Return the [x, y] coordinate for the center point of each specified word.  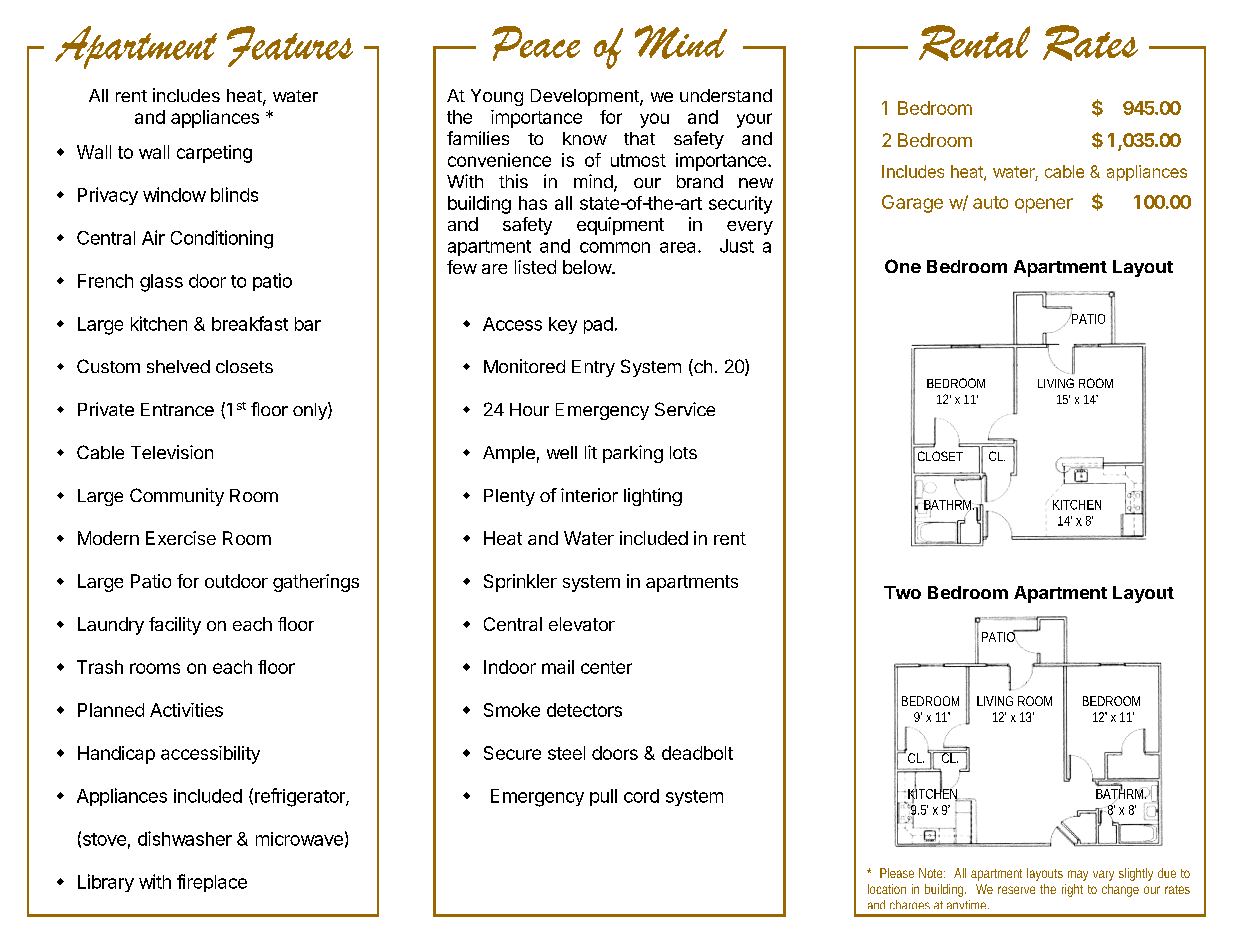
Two [902, 592]
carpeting [214, 154]
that [639, 138]
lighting [653, 497]
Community [177, 497]
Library [106, 883]
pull [603, 797]
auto [990, 202]
